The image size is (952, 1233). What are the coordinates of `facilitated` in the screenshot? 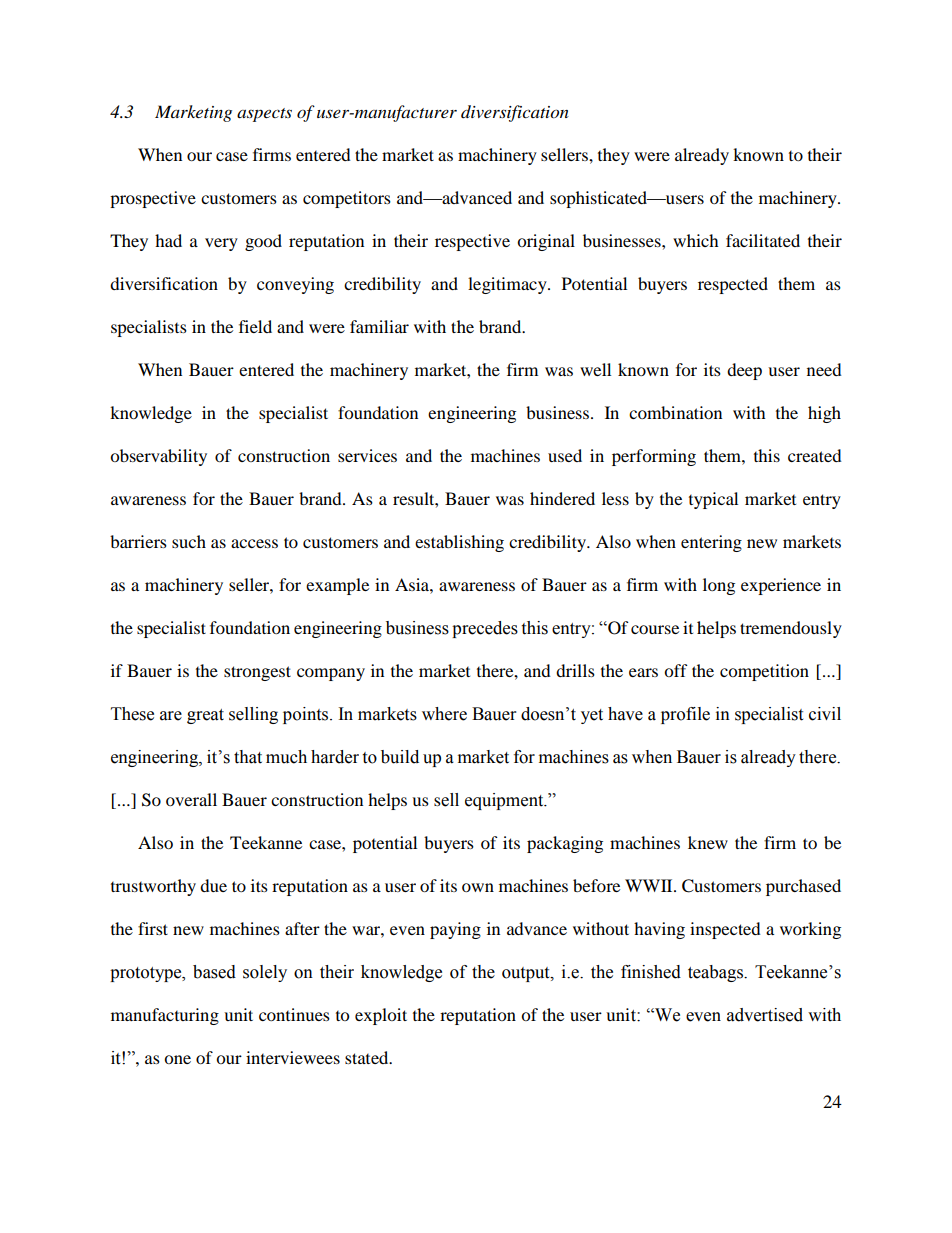 It's located at (763, 240).
